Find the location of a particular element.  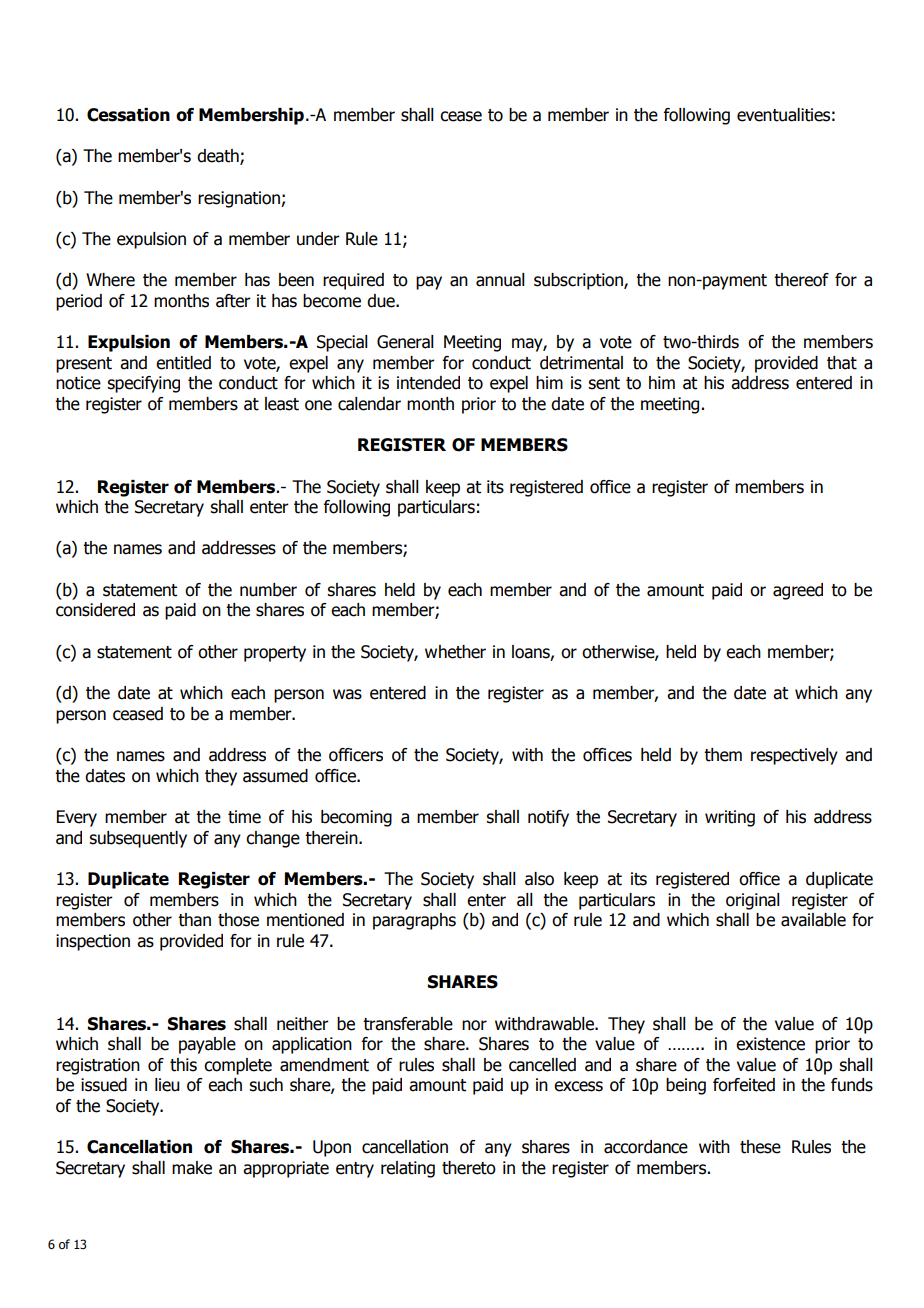

these is located at coordinates (760, 1147).
